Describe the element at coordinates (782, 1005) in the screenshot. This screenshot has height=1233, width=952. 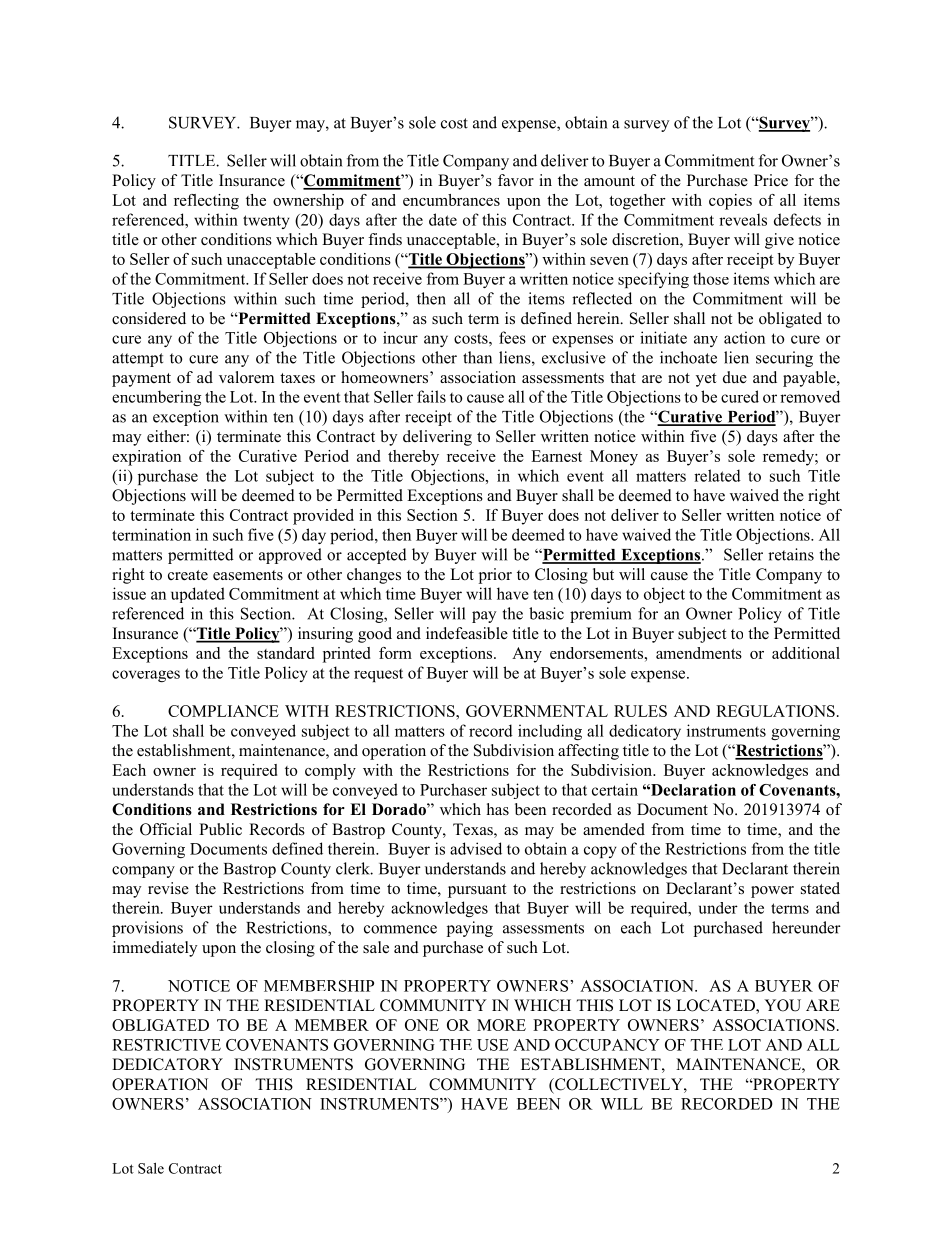
I see `YOU` at that location.
